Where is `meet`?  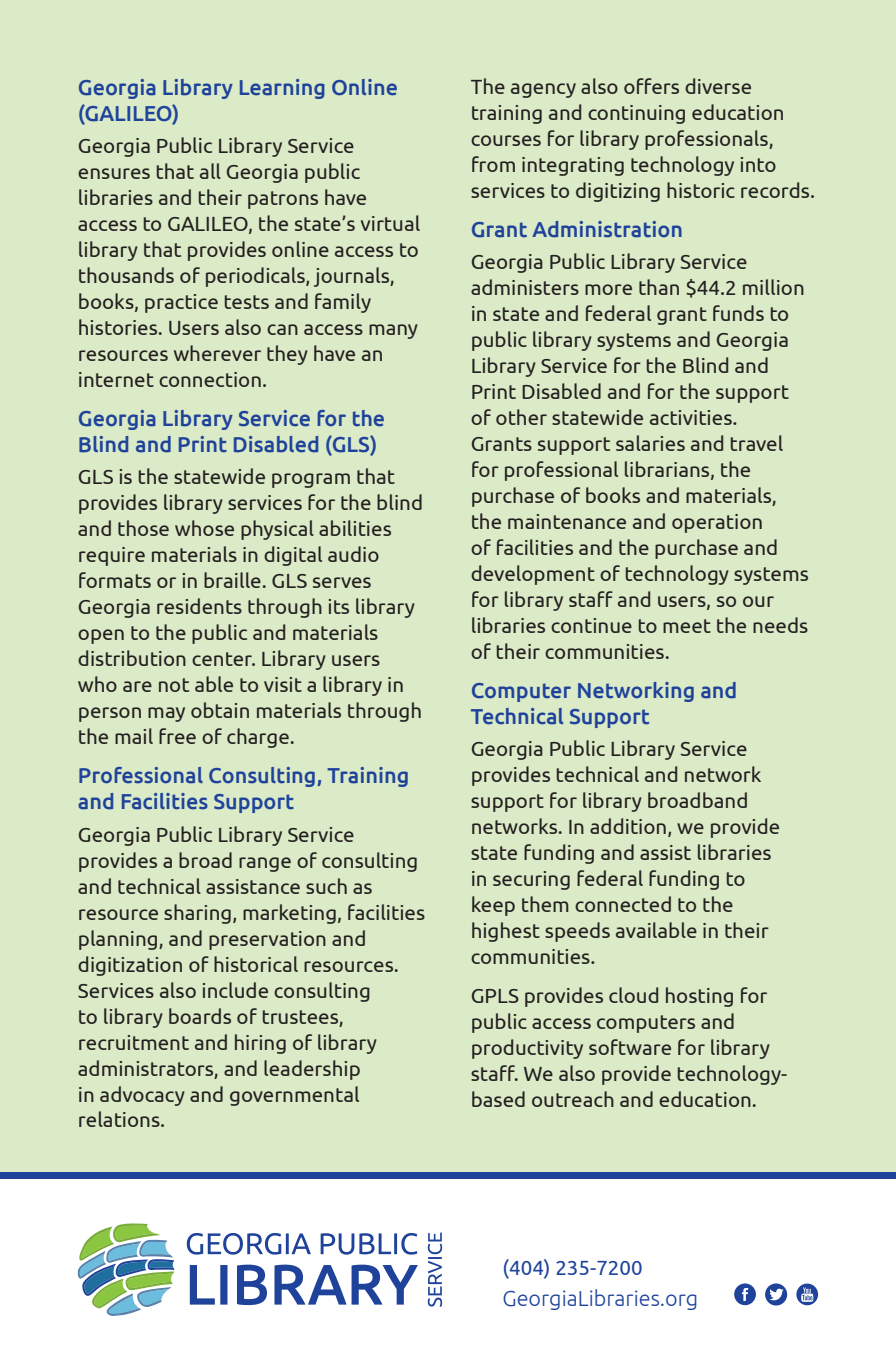
meet is located at coordinates (687, 626).
